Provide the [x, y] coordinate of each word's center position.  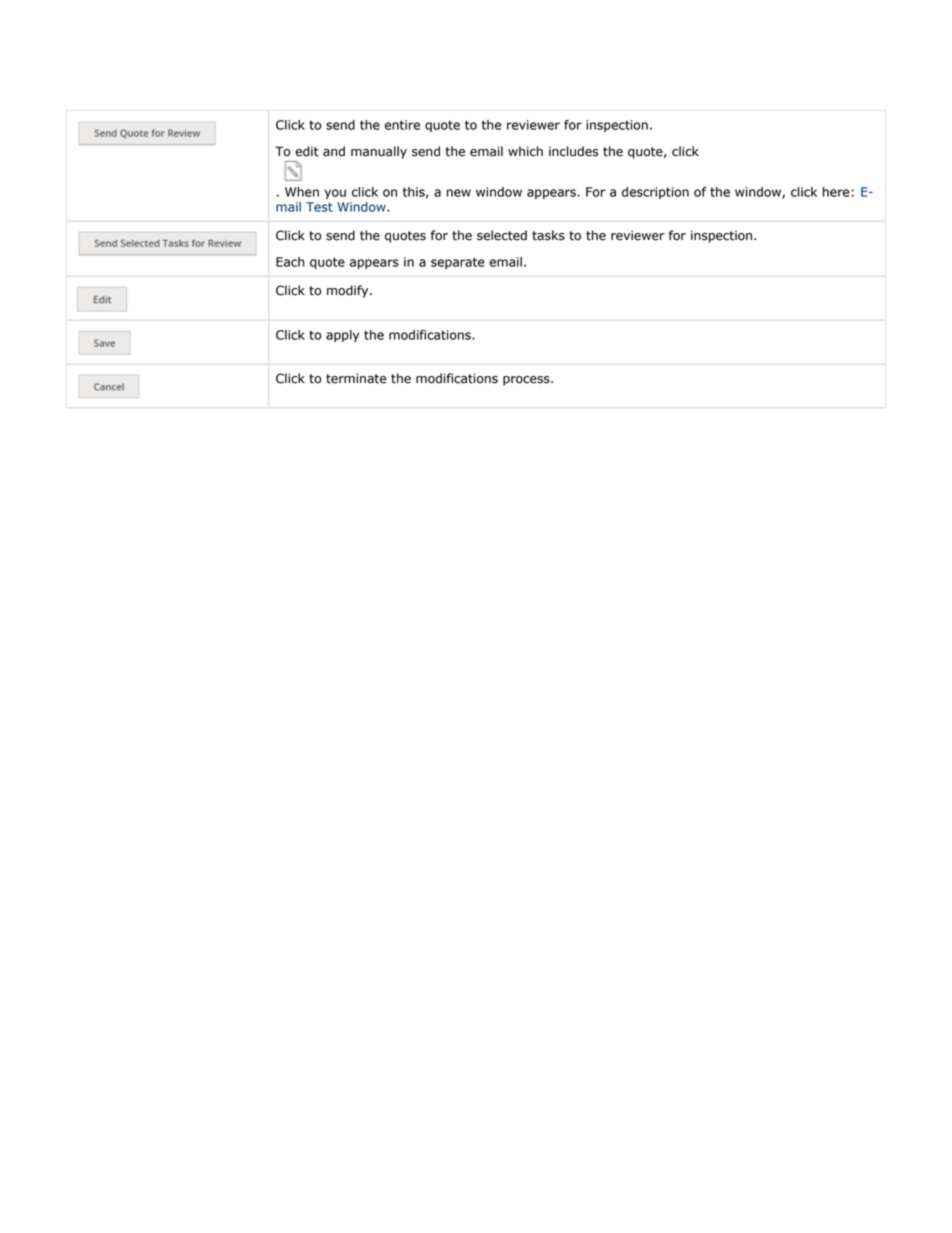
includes [573, 151]
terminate [356, 378]
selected [502, 235]
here [836, 192]
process [527, 381]
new [459, 193]
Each [290, 262]
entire [402, 125]
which [525, 151]
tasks [548, 235]
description [655, 193]
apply [342, 336]
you [335, 194]
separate [458, 263]
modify [349, 291]
